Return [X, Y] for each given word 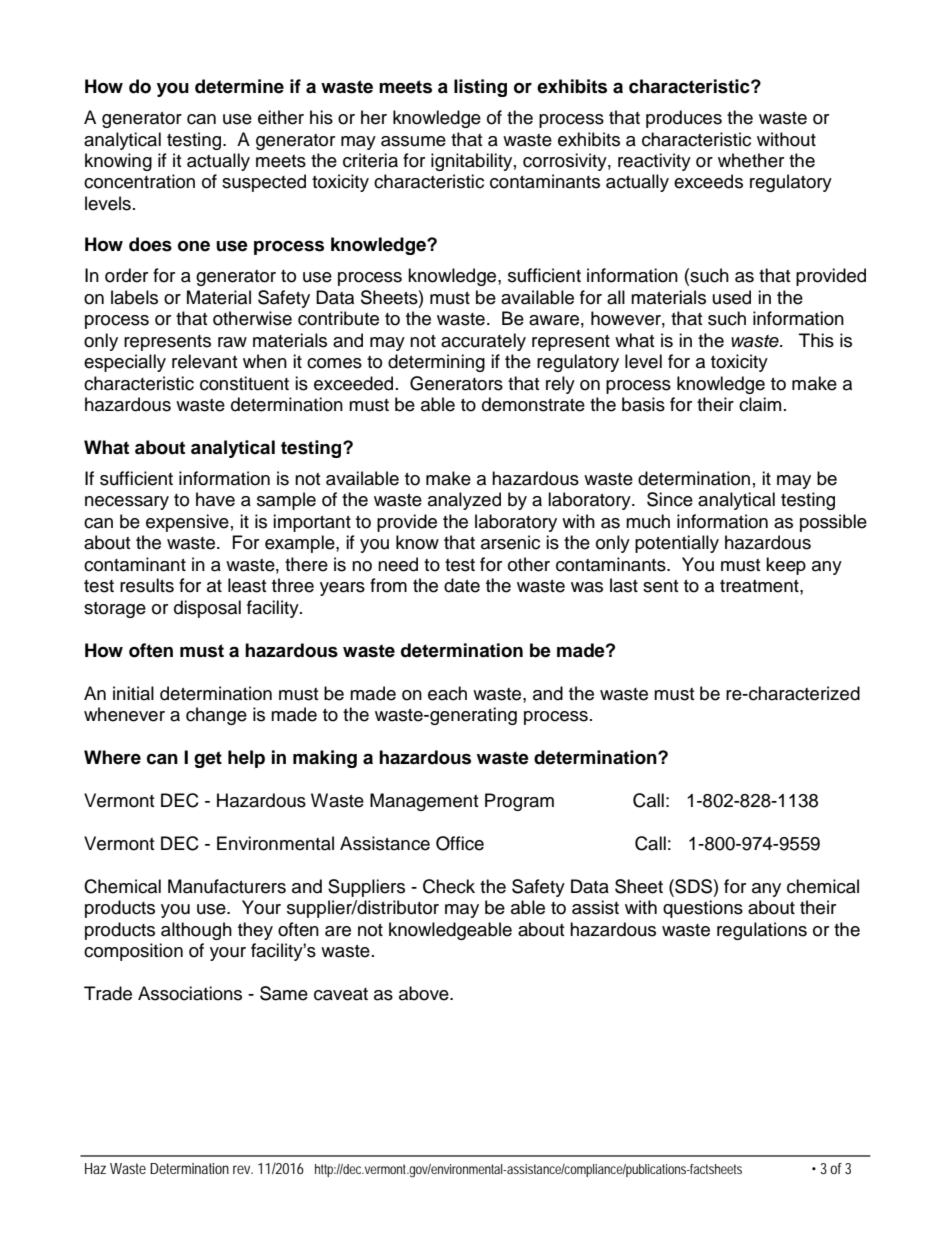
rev [243, 1169]
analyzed [464, 501]
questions [703, 909]
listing [480, 88]
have [215, 499]
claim [760, 404]
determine [239, 86]
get [208, 759]
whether [751, 160]
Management [424, 802]
